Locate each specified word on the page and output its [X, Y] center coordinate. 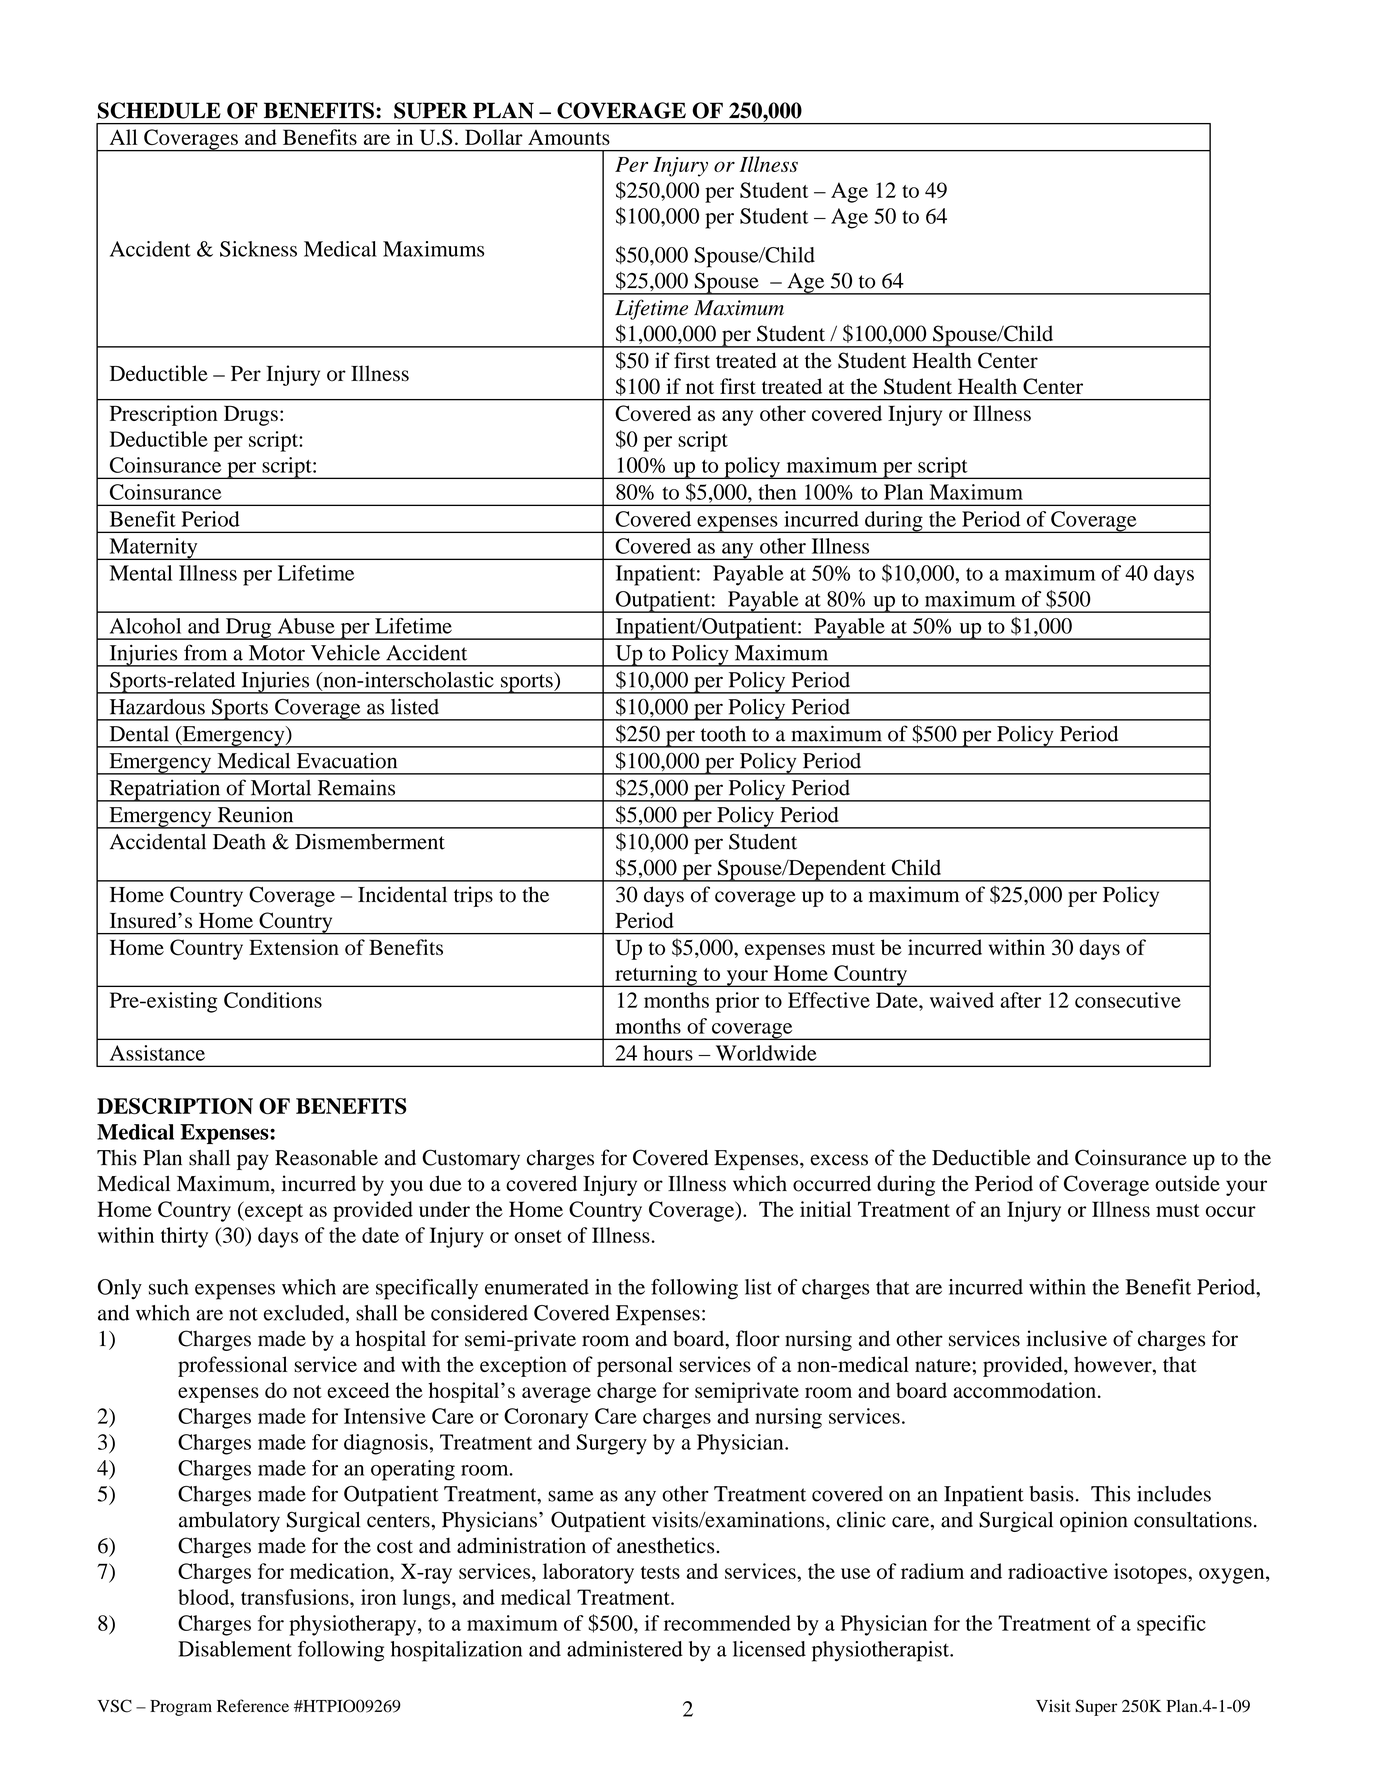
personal [635, 1366]
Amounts [569, 137]
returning [656, 976]
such [168, 1287]
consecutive [1128, 1000]
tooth [723, 734]
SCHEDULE [159, 110]
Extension [294, 947]
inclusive [1067, 1338]
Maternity [153, 549]
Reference [253, 1705]
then [778, 492]
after [1020, 1000]
